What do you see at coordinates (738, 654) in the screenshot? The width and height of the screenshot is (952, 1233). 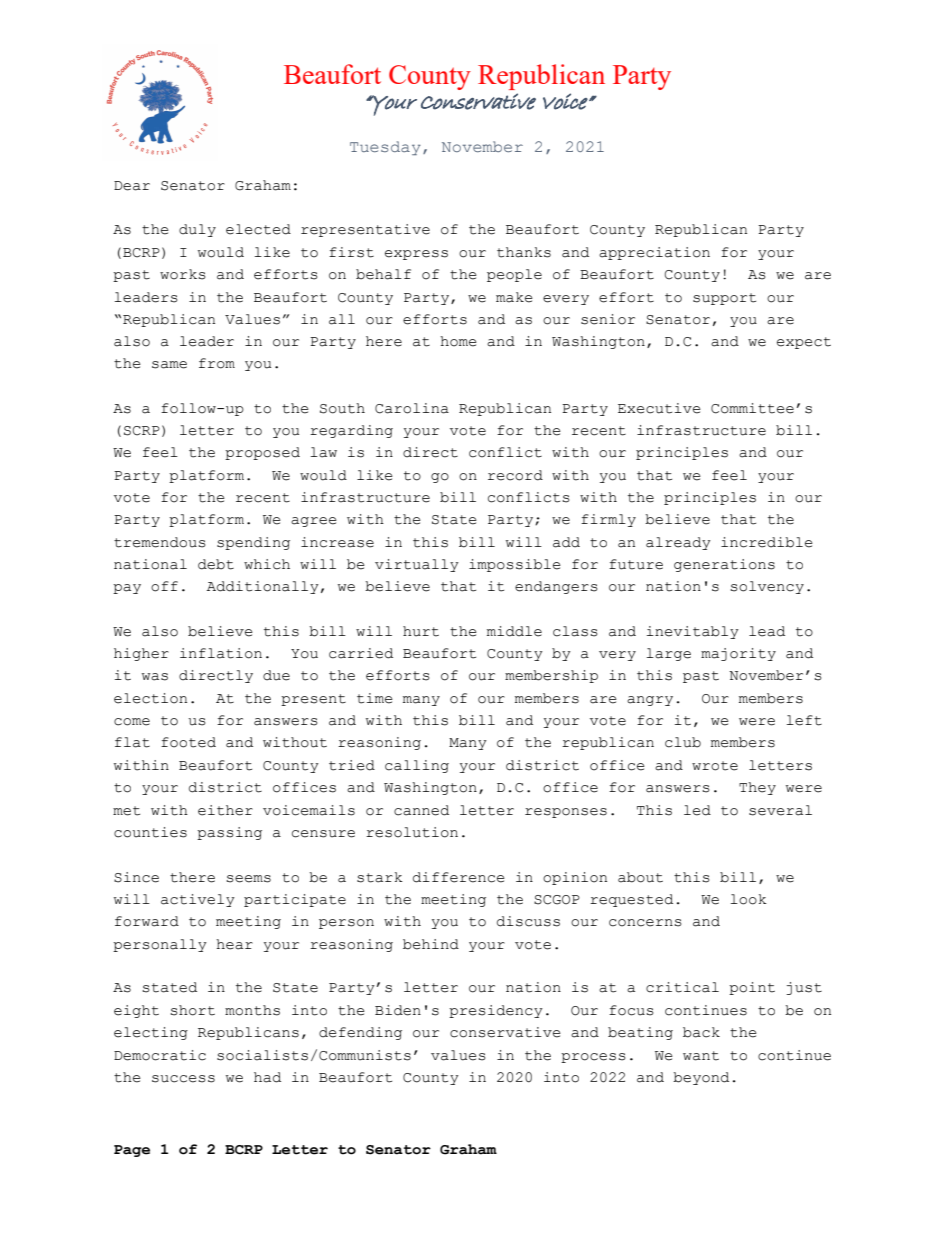 I see `majority` at bounding box center [738, 654].
